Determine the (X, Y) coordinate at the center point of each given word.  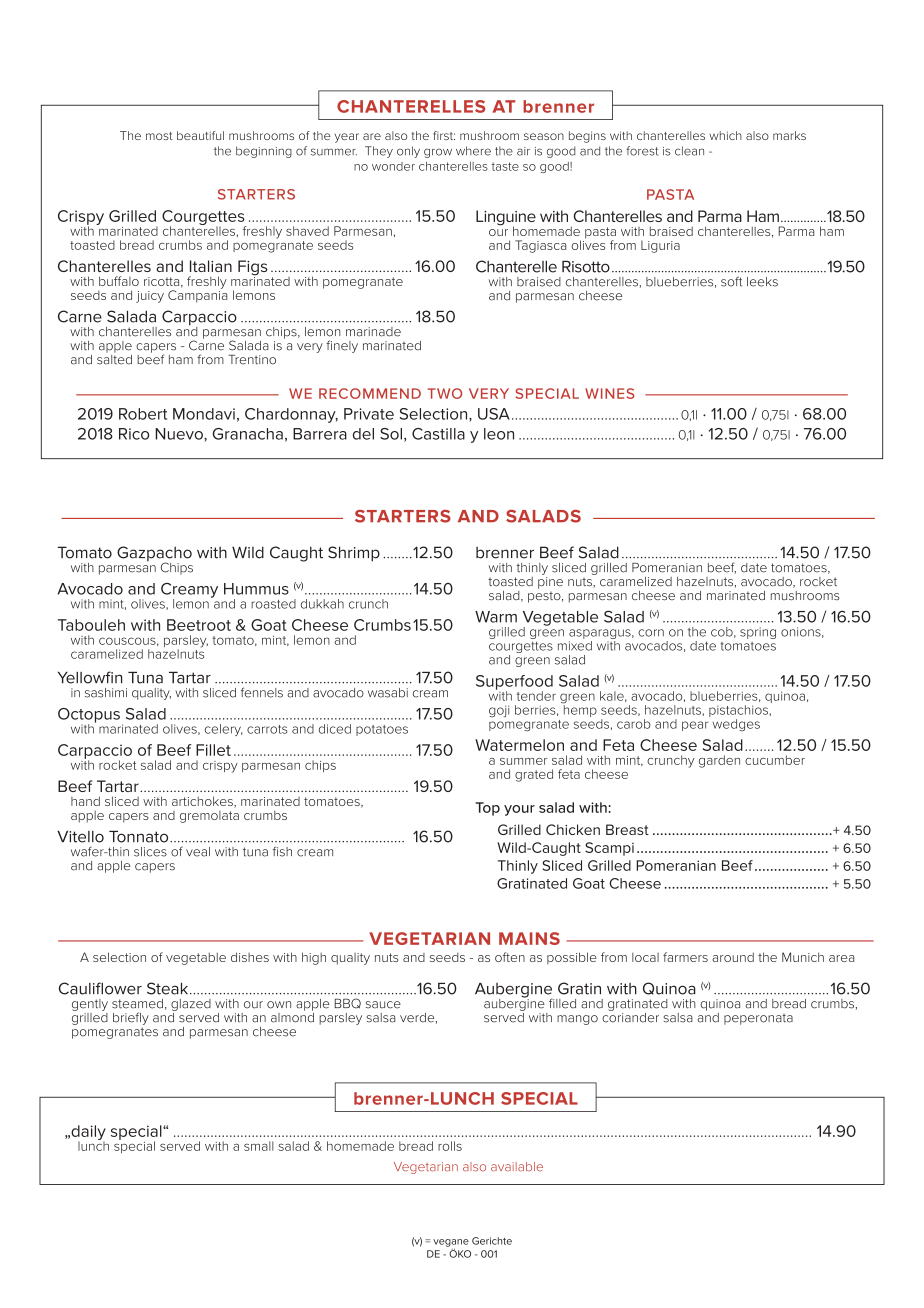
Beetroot (199, 625)
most (159, 136)
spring (758, 633)
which (725, 135)
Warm (496, 617)
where (473, 151)
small (259, 1146)
